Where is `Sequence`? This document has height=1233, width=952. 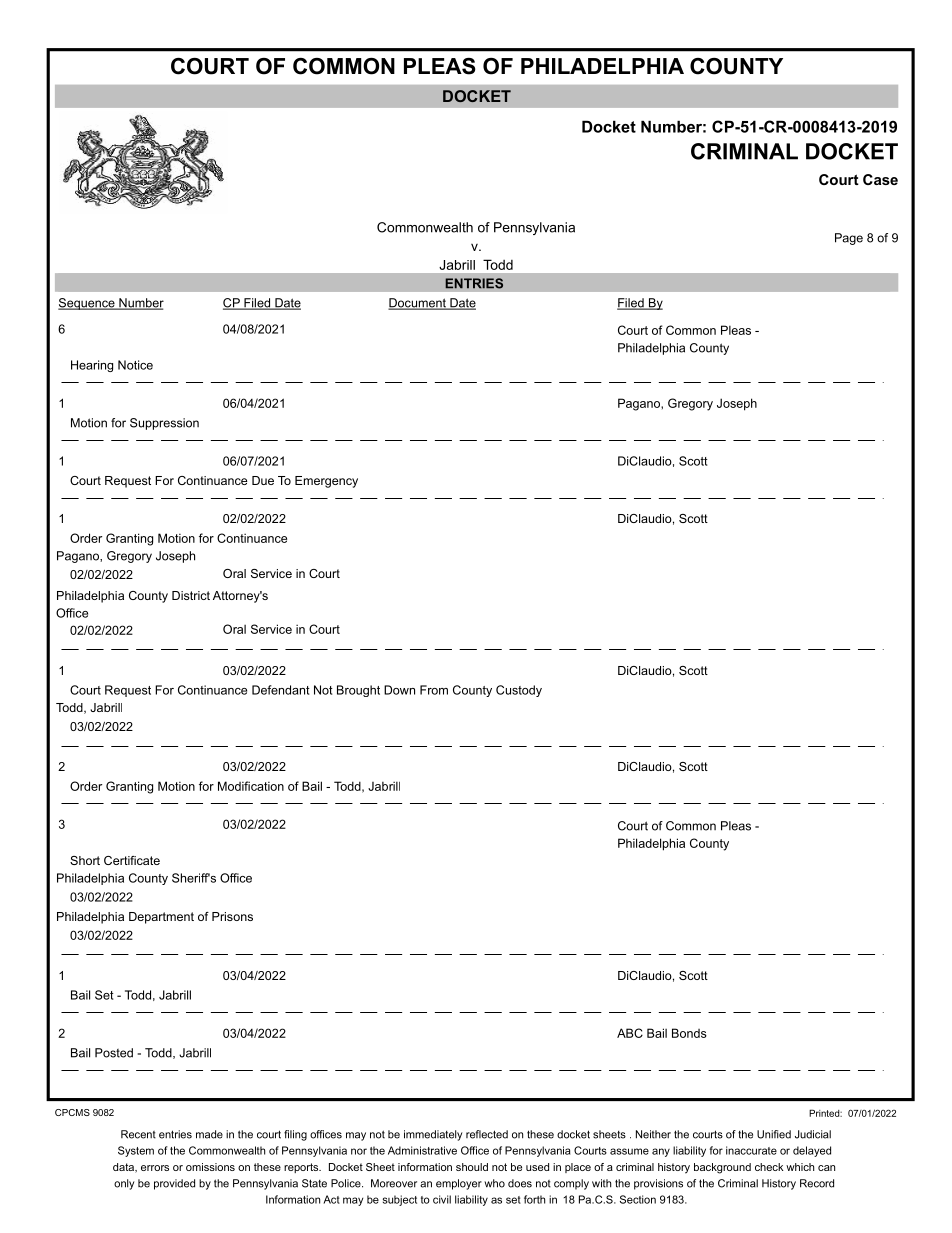 Sequence is located at coordinates (87, 304).
